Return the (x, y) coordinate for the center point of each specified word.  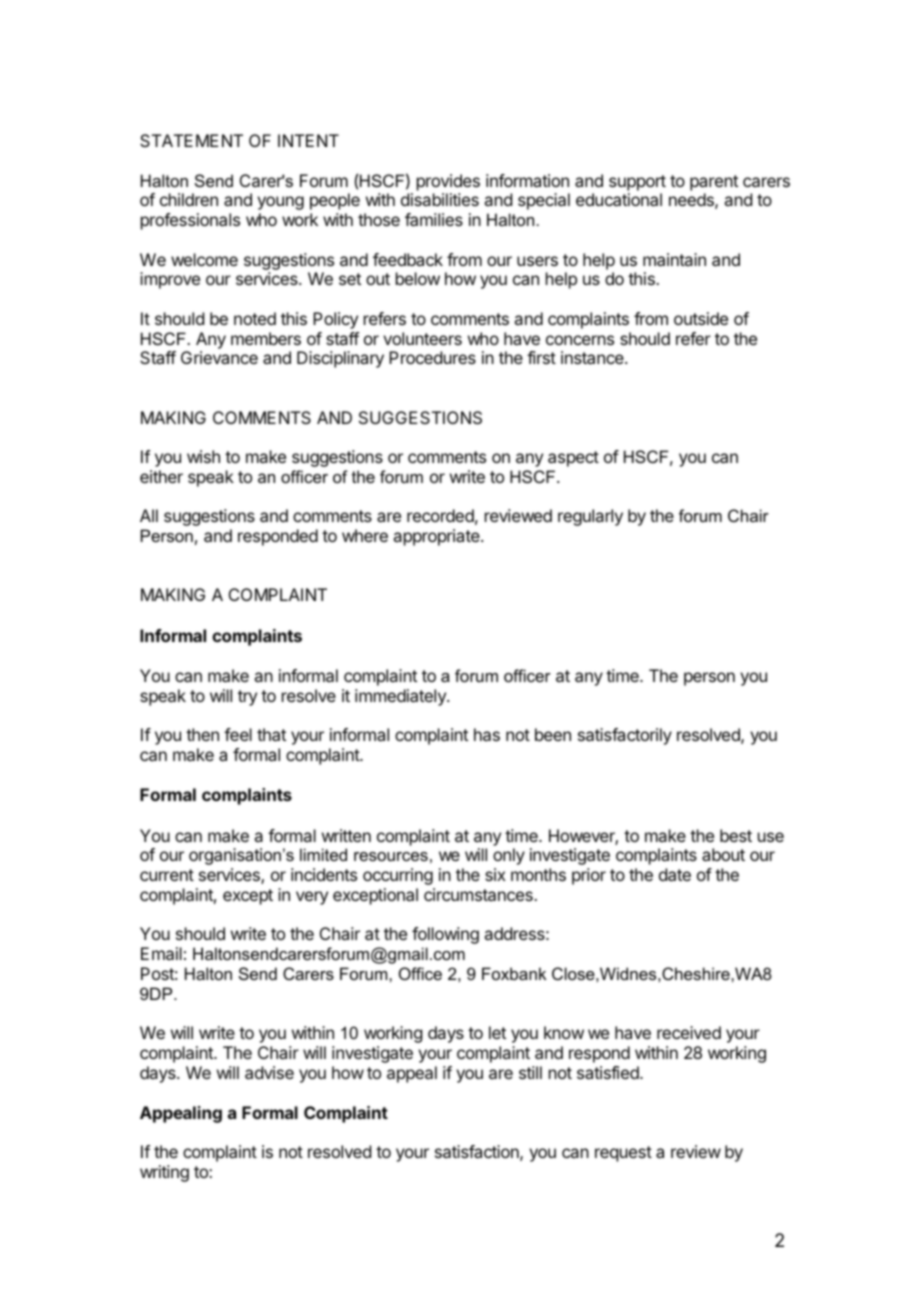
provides (448, 182)
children (189, 199)
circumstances (479, 894)
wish (203, 456)
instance (593, 357)
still (530, 1072)
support (637, 183)
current (167, 875)
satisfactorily (625, 736)
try (247, 698)
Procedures (432, 357)
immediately (401, 697)
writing (164, 1173)
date (675, 874)
